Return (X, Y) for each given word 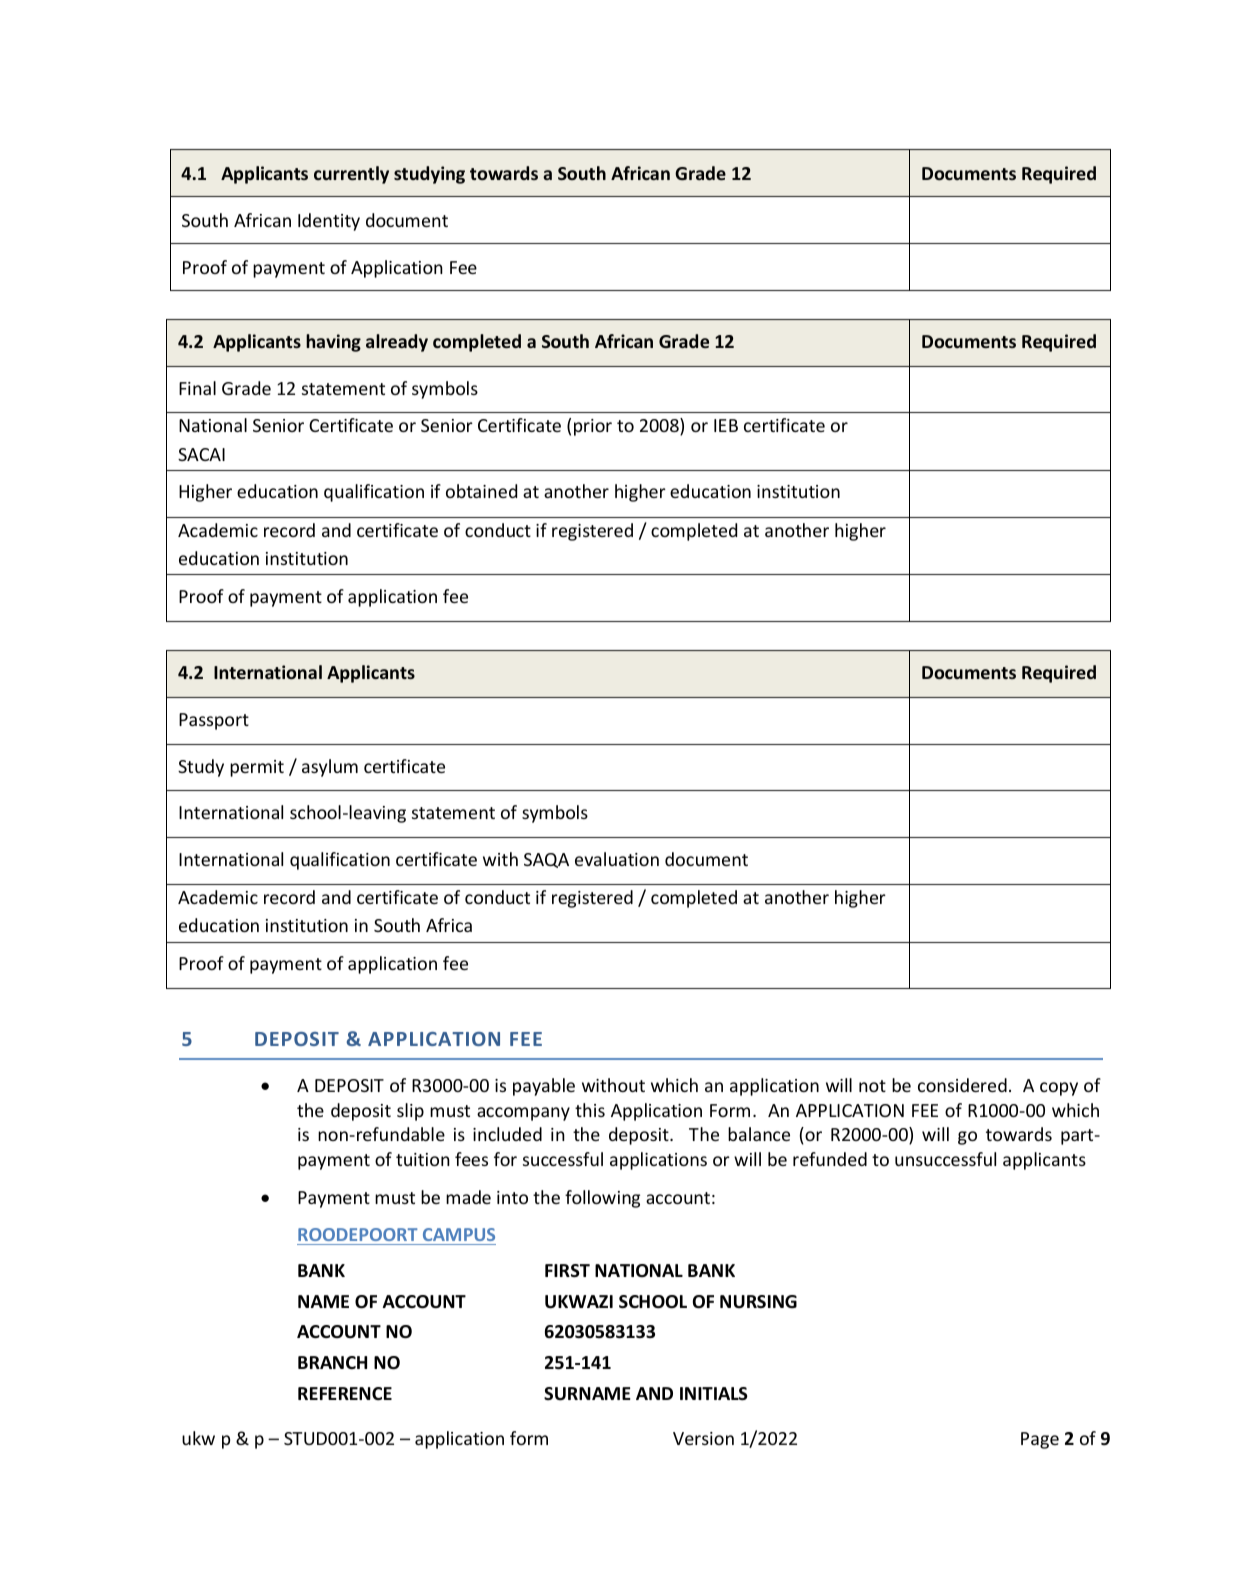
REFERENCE (345, 1393)
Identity (329, 222)
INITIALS (714, 1394)
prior (593, 427)
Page (1040, 1440)
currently (351, 175)
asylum (330, 768)
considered (962, 1085)
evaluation (617, 859)
